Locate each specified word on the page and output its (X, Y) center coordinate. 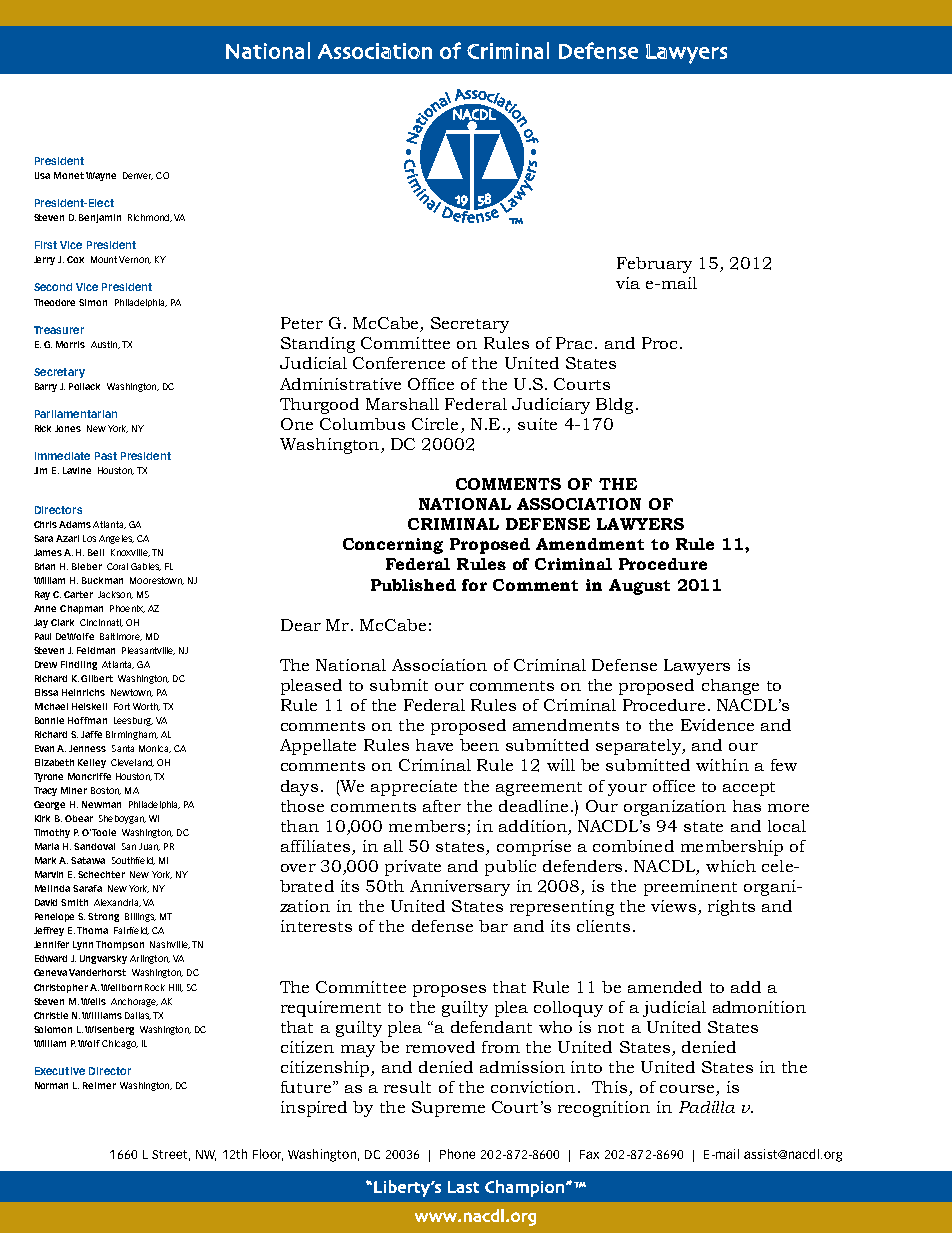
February (654, 265)
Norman (51, 1085)
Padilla (707, 1107)
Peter (302, 323)
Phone (457, 1154)
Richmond (149, 218)
